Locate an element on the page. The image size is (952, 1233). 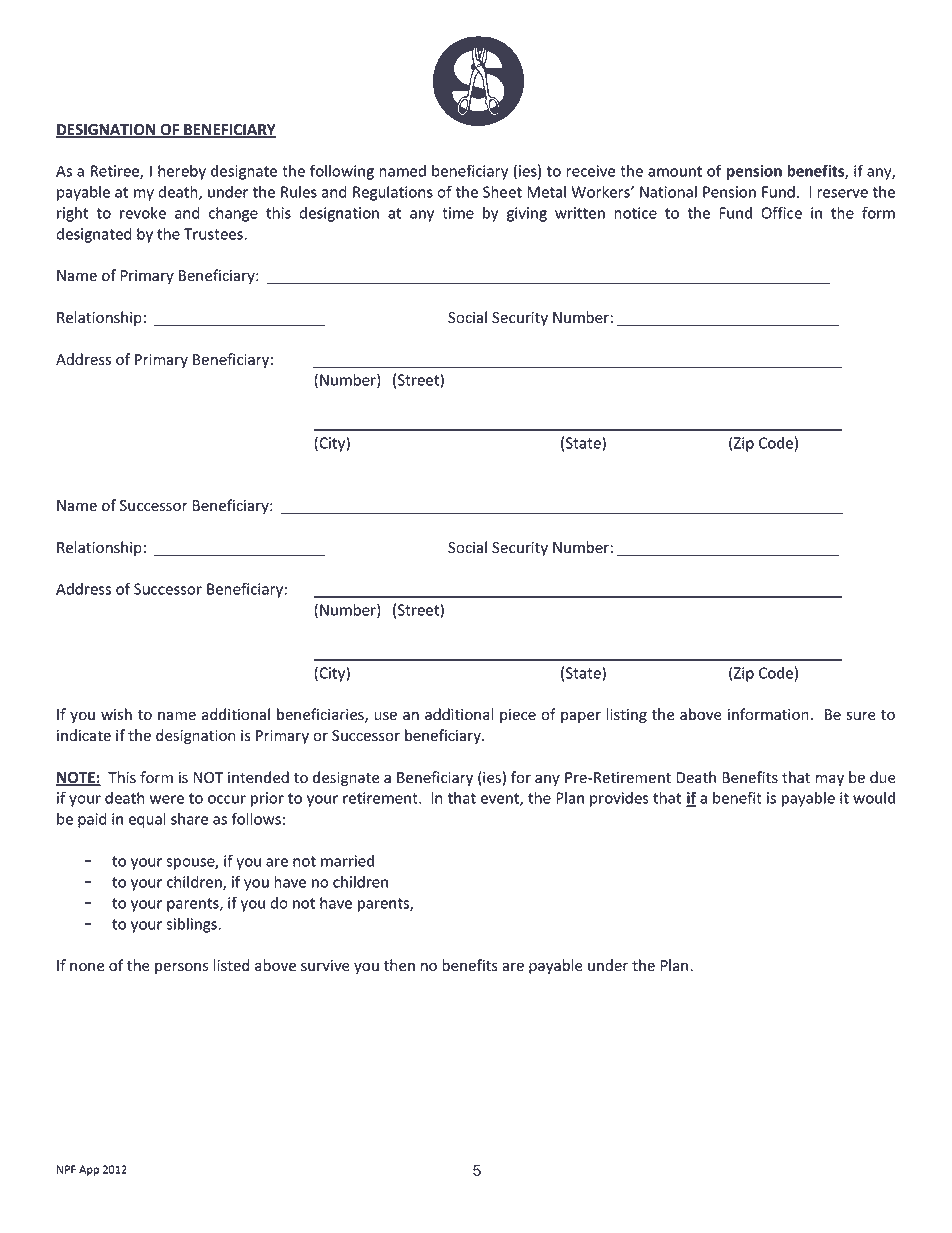
time is located at coordinates (458, 213).
